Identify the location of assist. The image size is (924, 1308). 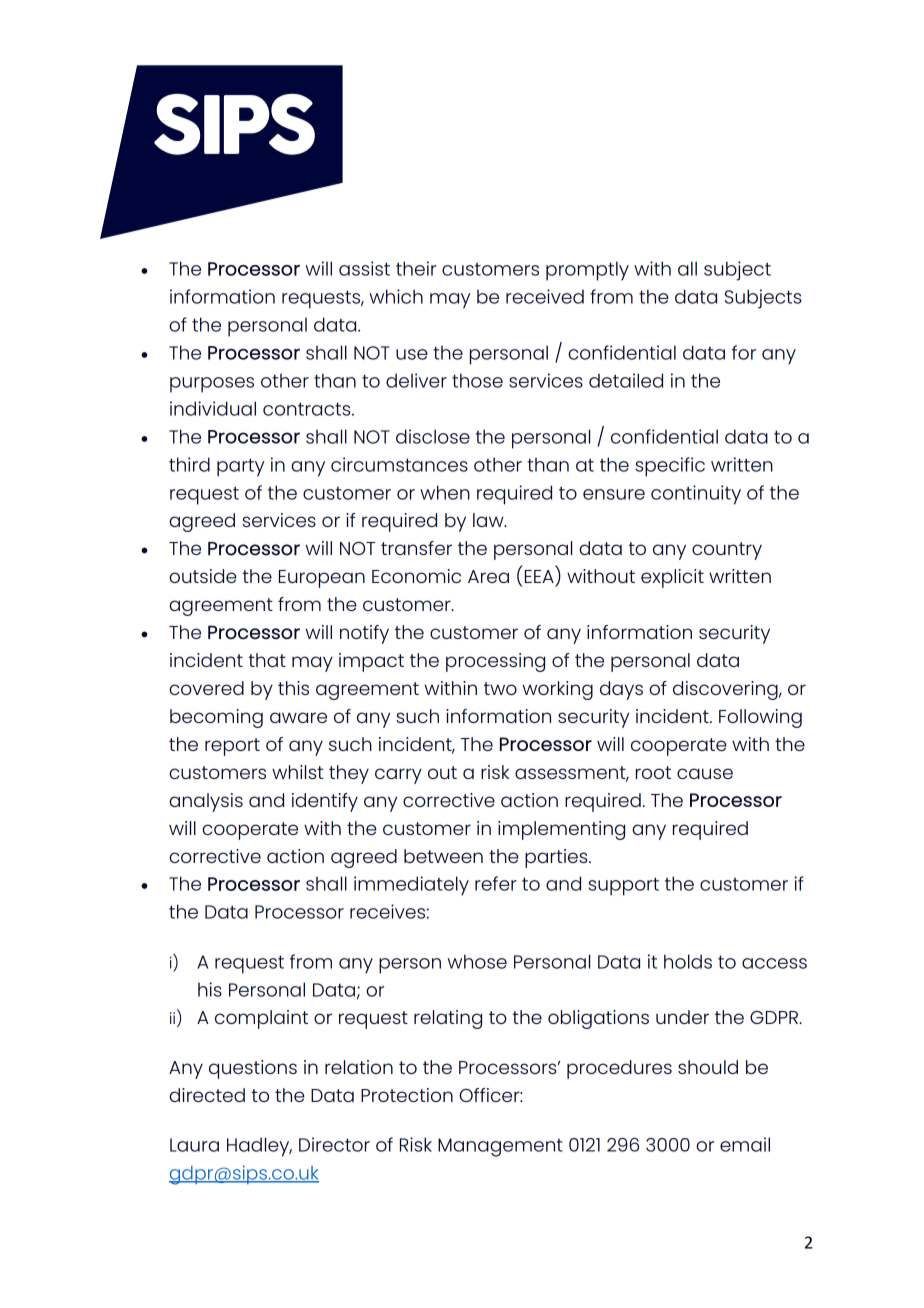
(364, 268).
